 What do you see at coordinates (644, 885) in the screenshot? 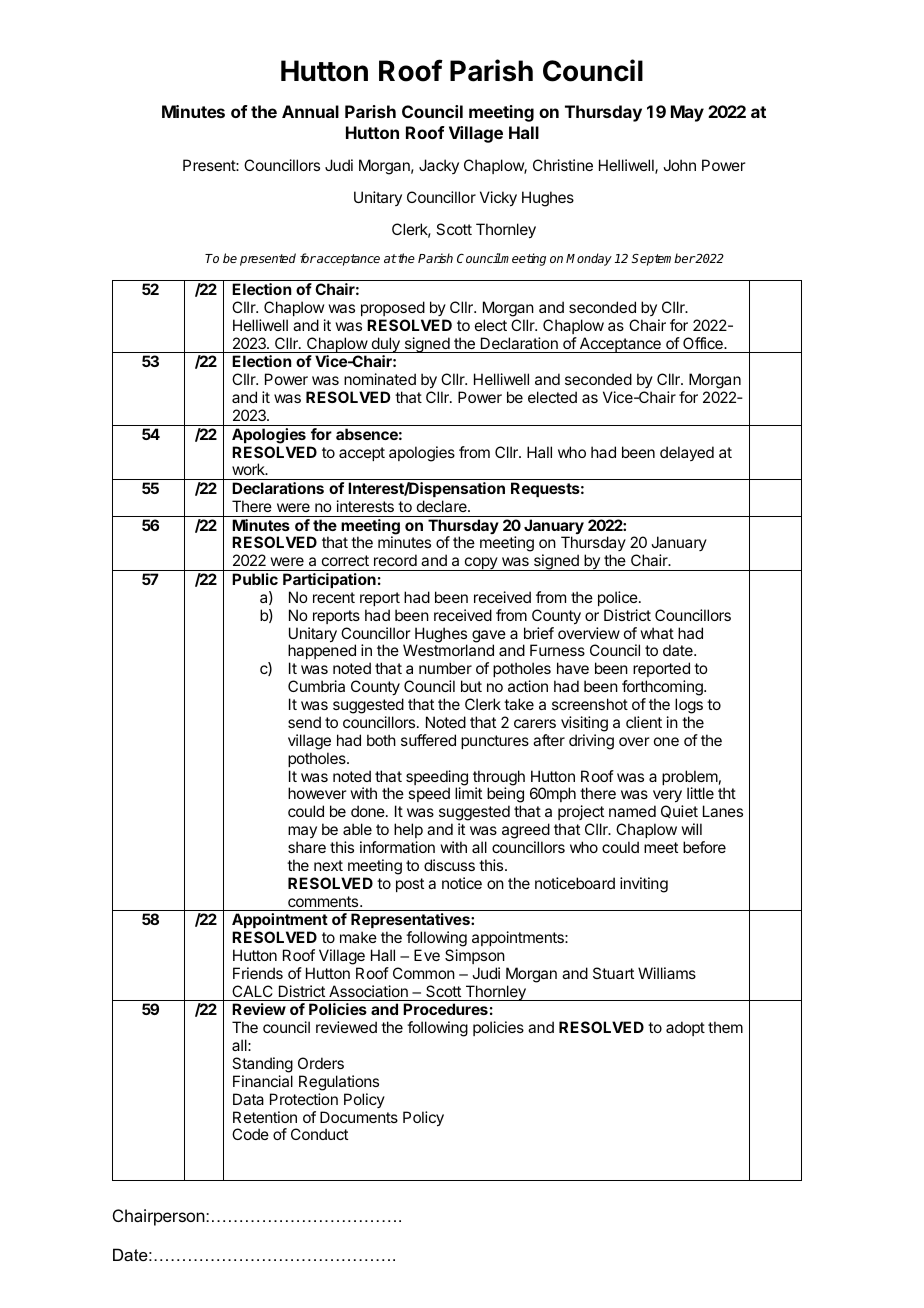
I see `inviting` at bounding box center [644, 885].
